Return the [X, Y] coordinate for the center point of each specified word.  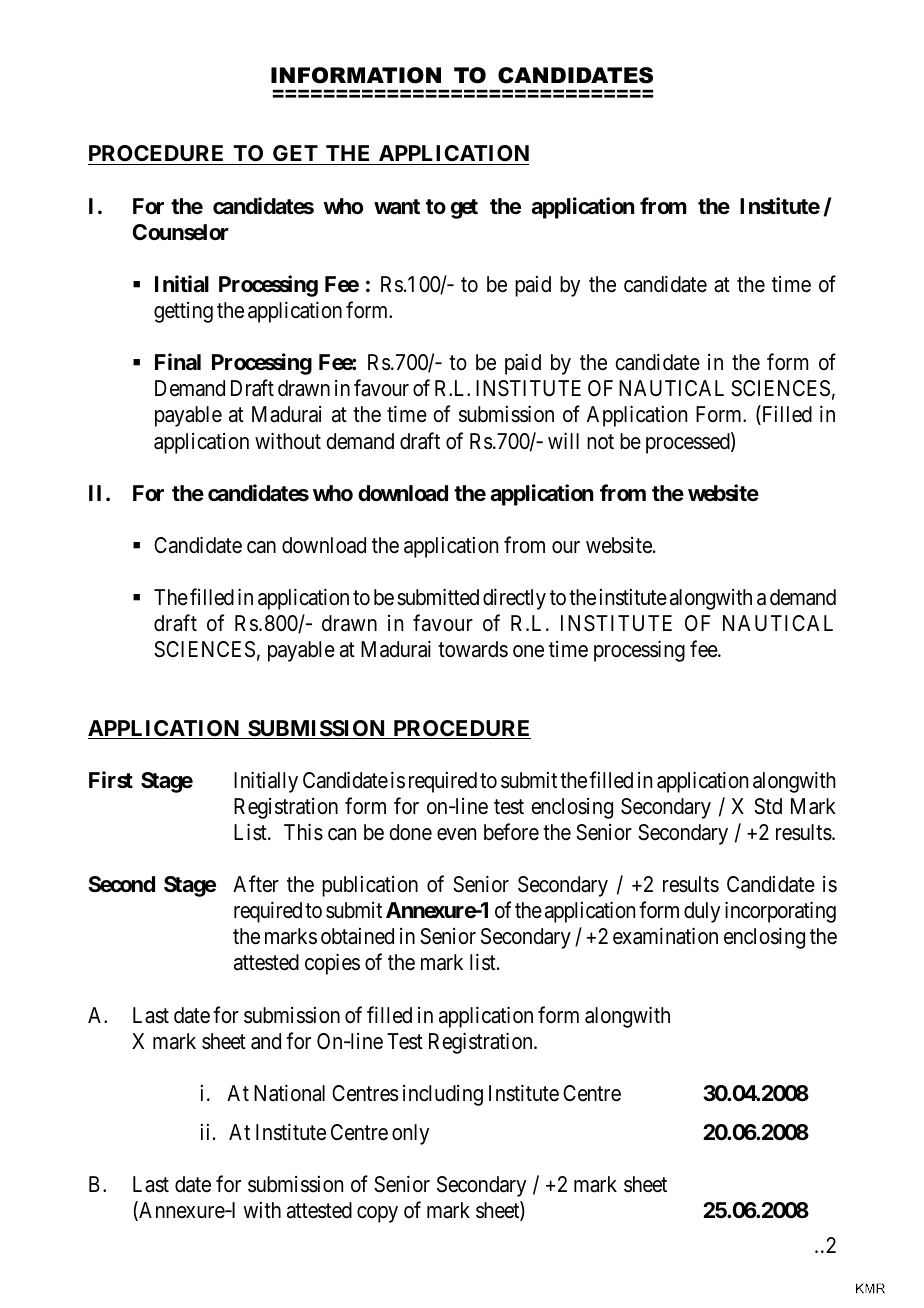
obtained [357, 936]
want [397, 207]
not [600, 441]
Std [768, 806]
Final [178, 361]
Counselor [180, 232]
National [289, 1093]
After [256, 884]
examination [665, 936]
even [456, 834]
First [111, 780]
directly [514, 599]
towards [473, 649]
